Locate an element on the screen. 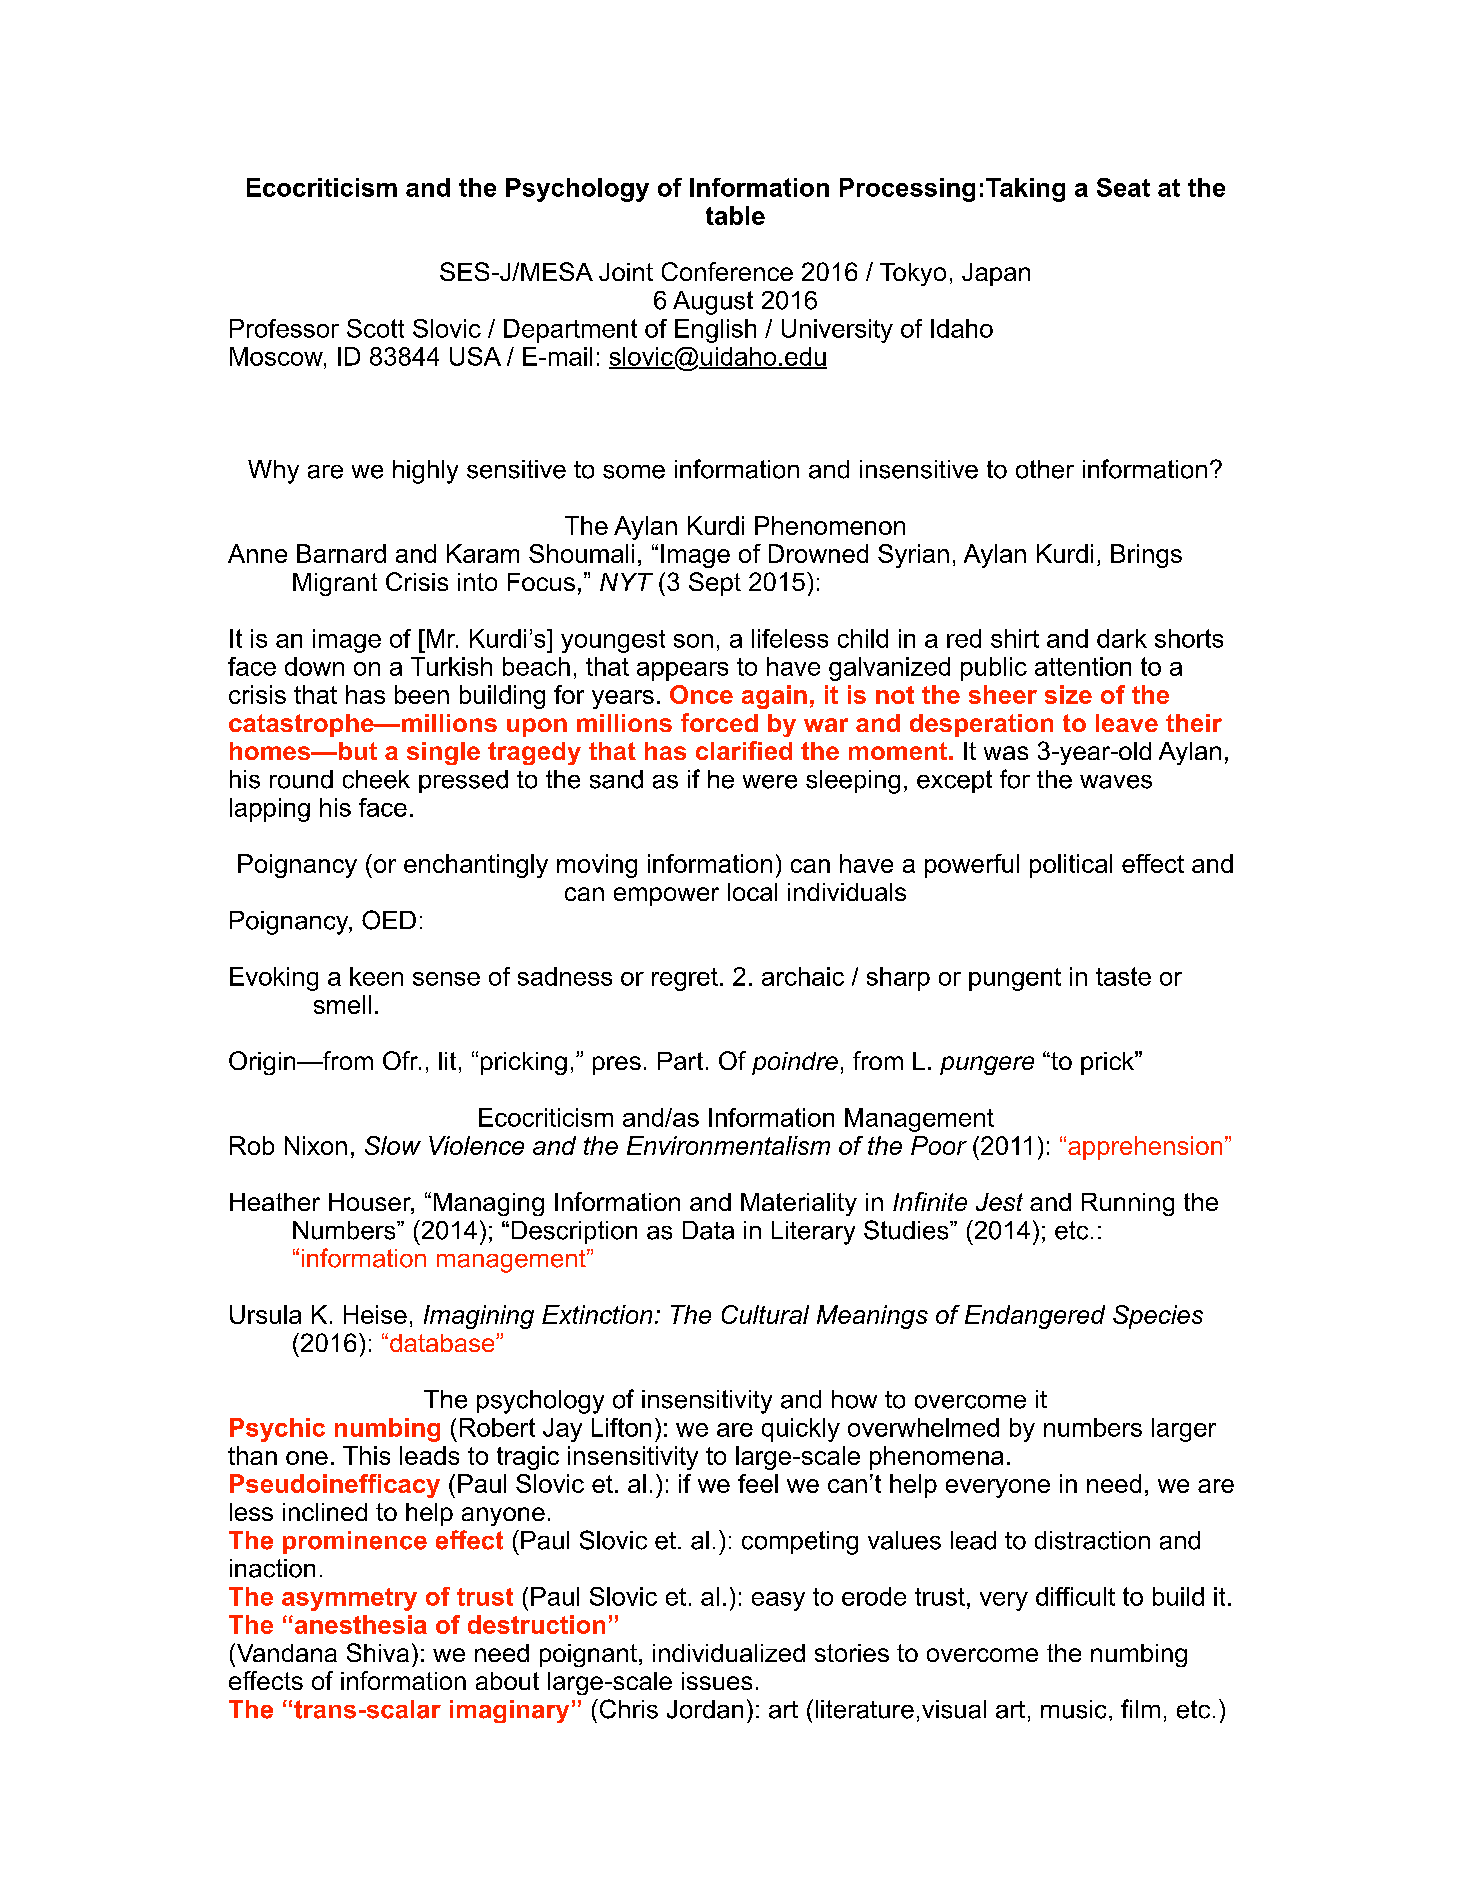 This screenshot has width=1471, height=1903. Scott is located at coordinates (375, 328).
